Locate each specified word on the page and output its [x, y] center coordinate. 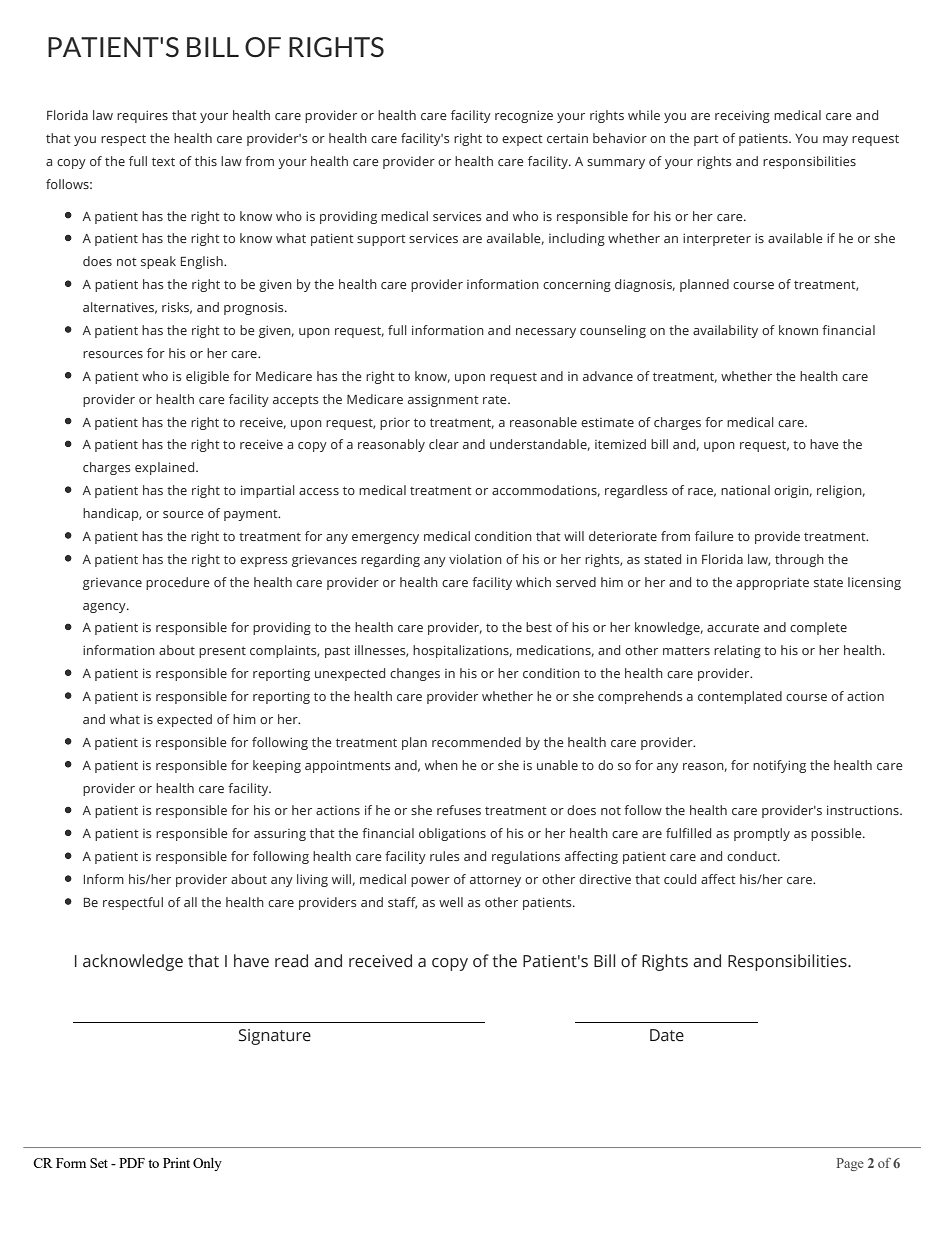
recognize [524, 116]
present [222, 652]
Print [176, 1163]
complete [818, 628]
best [539, 627]
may [835, 141]
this [206, 161]
